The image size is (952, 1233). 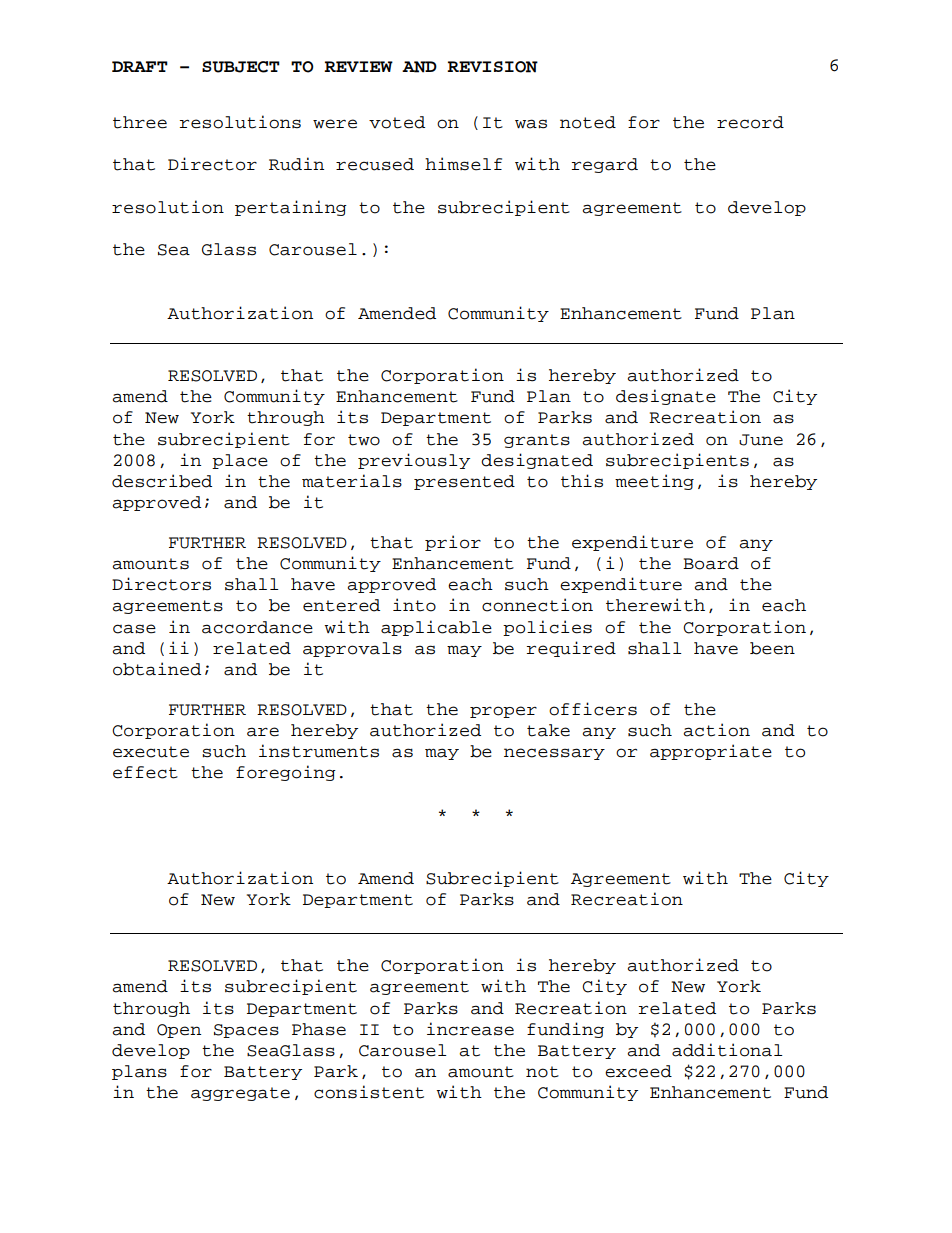 I want to click on Open, so click(x=179, y=1031).
